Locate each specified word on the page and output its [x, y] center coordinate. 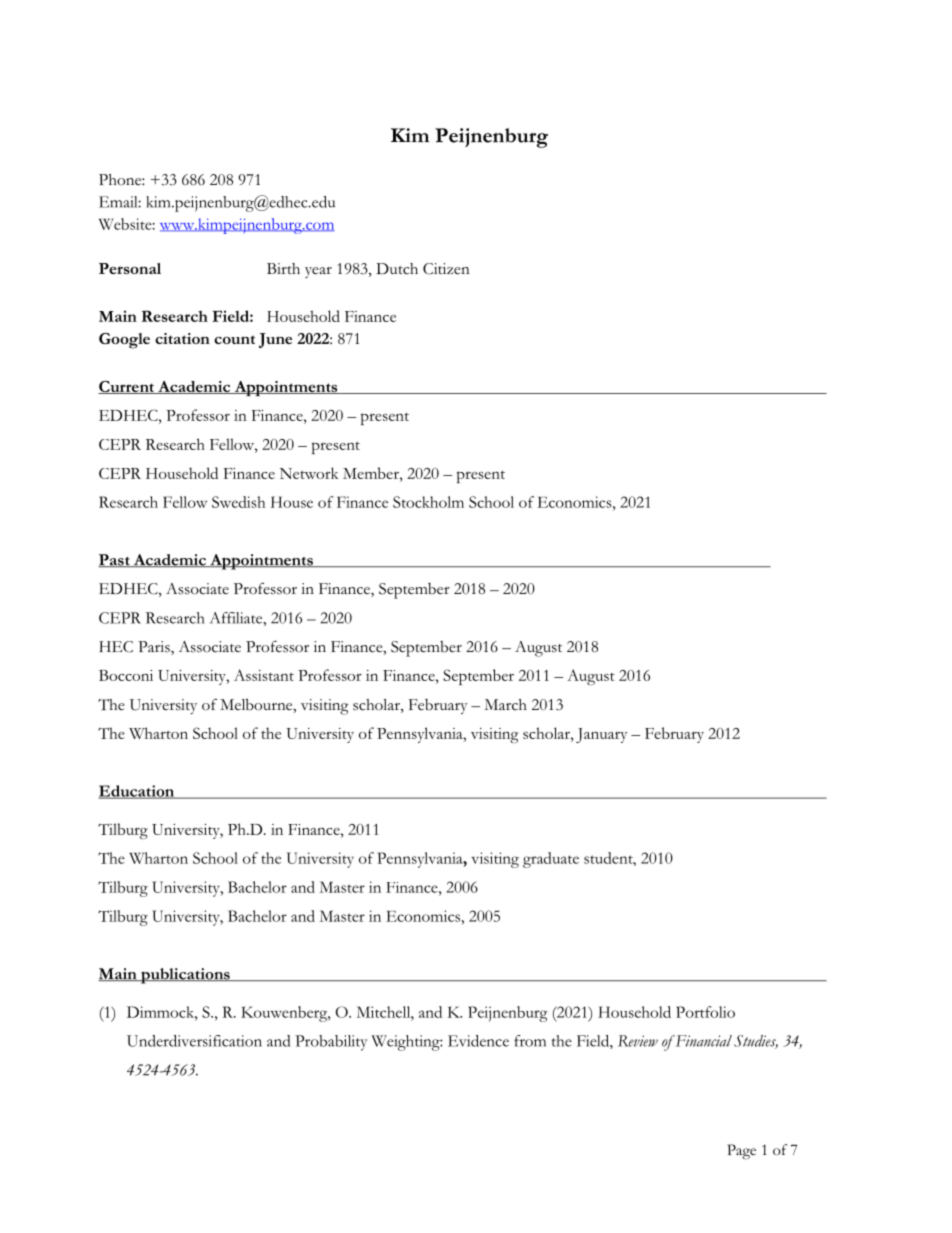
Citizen [446, 269]
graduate [551, 860]
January [602, 735]
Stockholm [428, 502]
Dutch [397, 269]
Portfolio [705, 1012]
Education [137, 792]
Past [115, 560]
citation [182, 338]
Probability [331, 1043]
